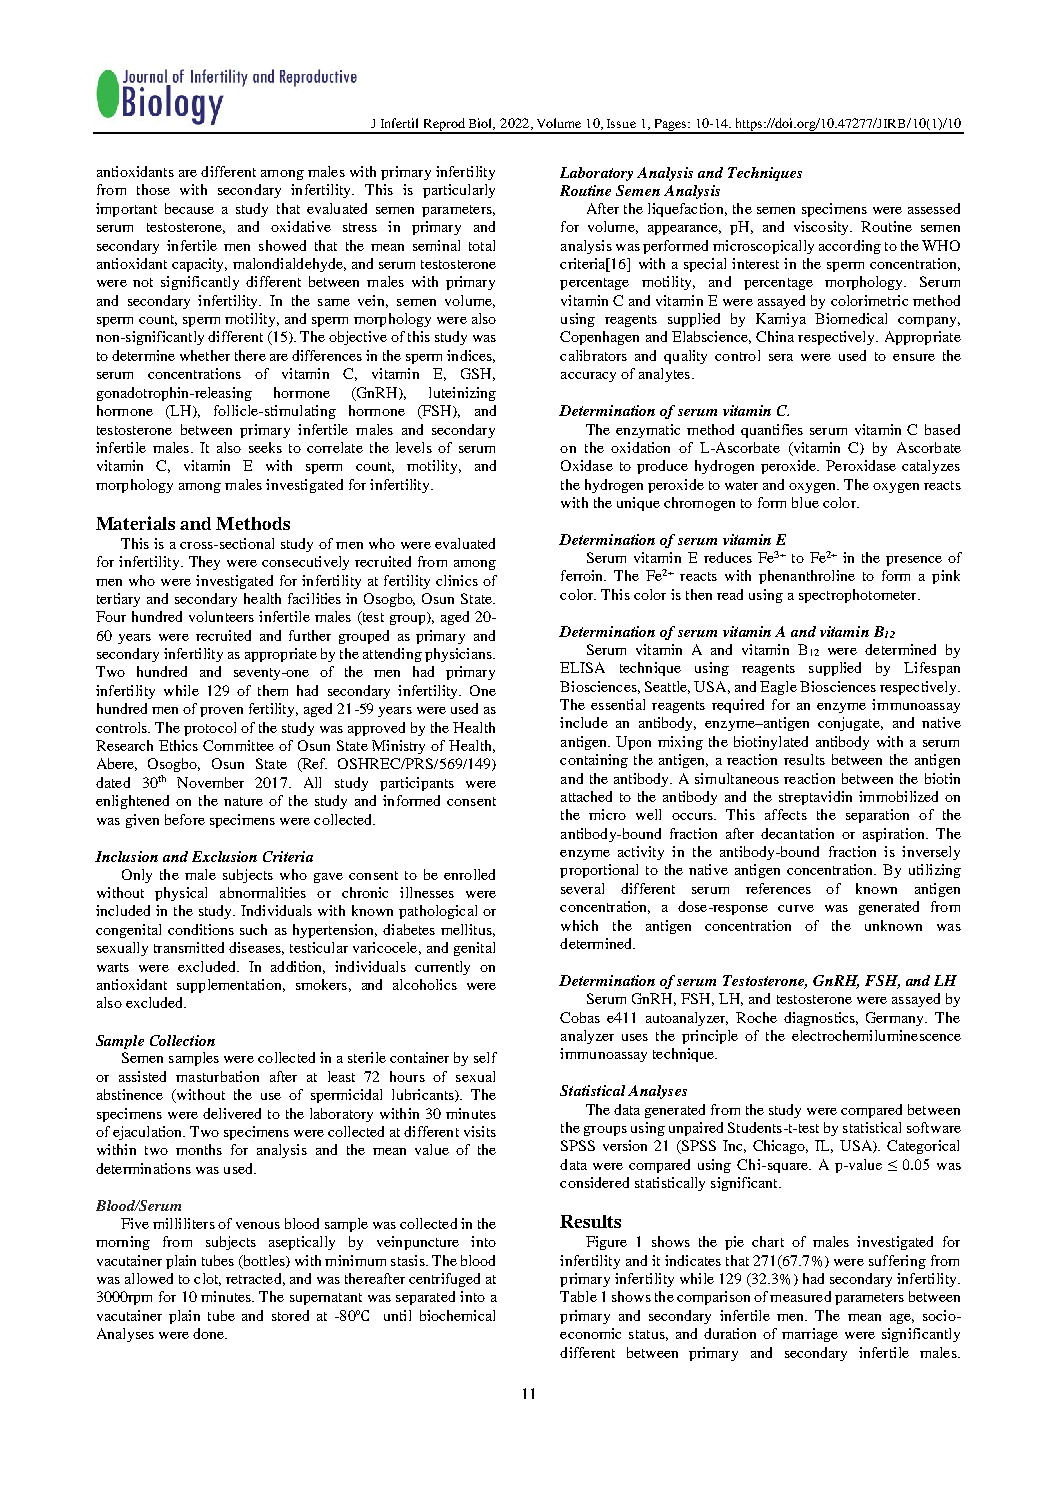 This document has width=1057, height=1495. Describe the element at coordinates (482, 124) in the document. I see `Biol` at that location.
